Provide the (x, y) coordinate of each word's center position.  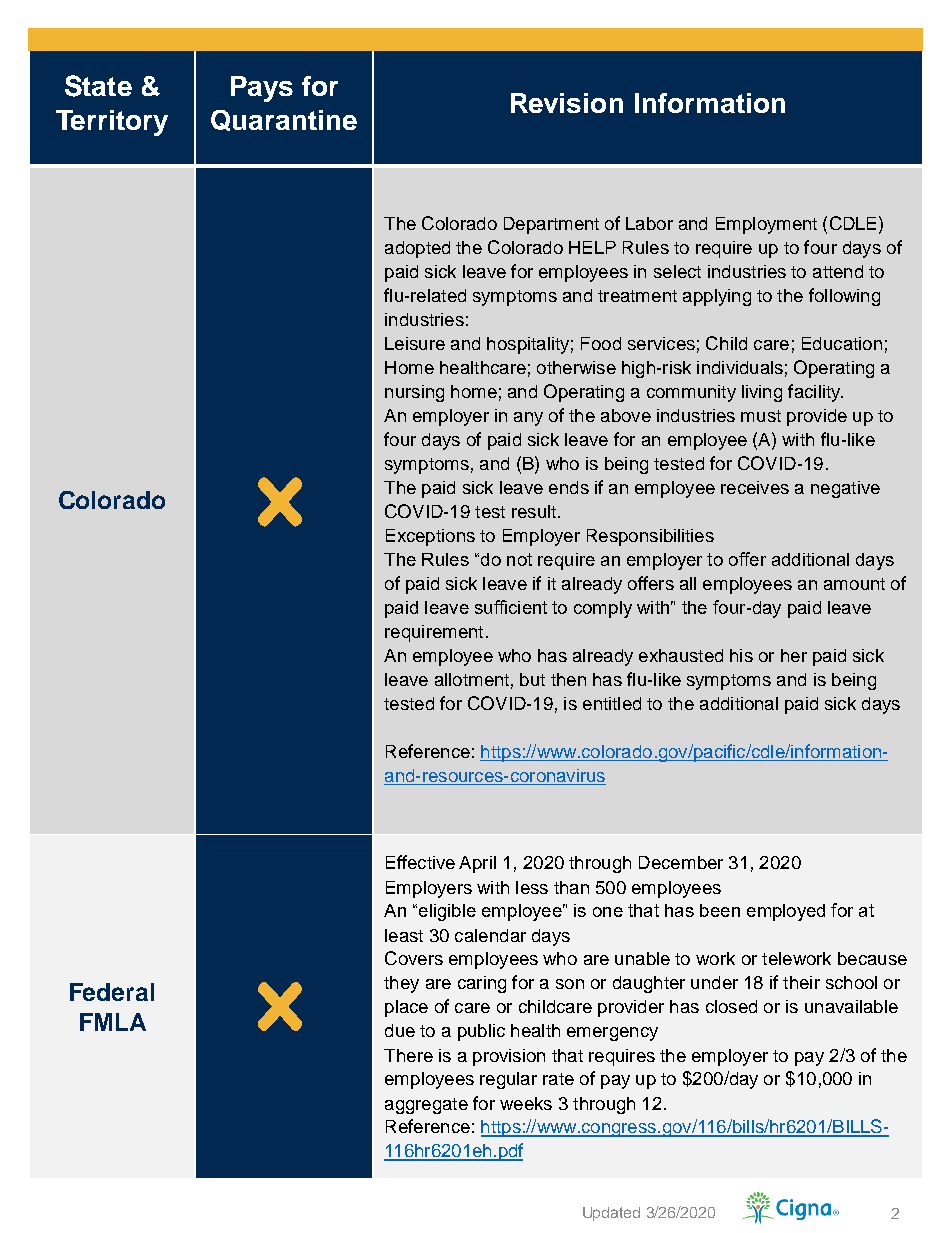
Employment (766, 225)
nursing (414, 393)
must (761, 416)
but (532, 679)
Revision (567, 103)
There (408, 1055)
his (741, 655)
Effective (420, 862)
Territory (112, 123)
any (528, 419)
